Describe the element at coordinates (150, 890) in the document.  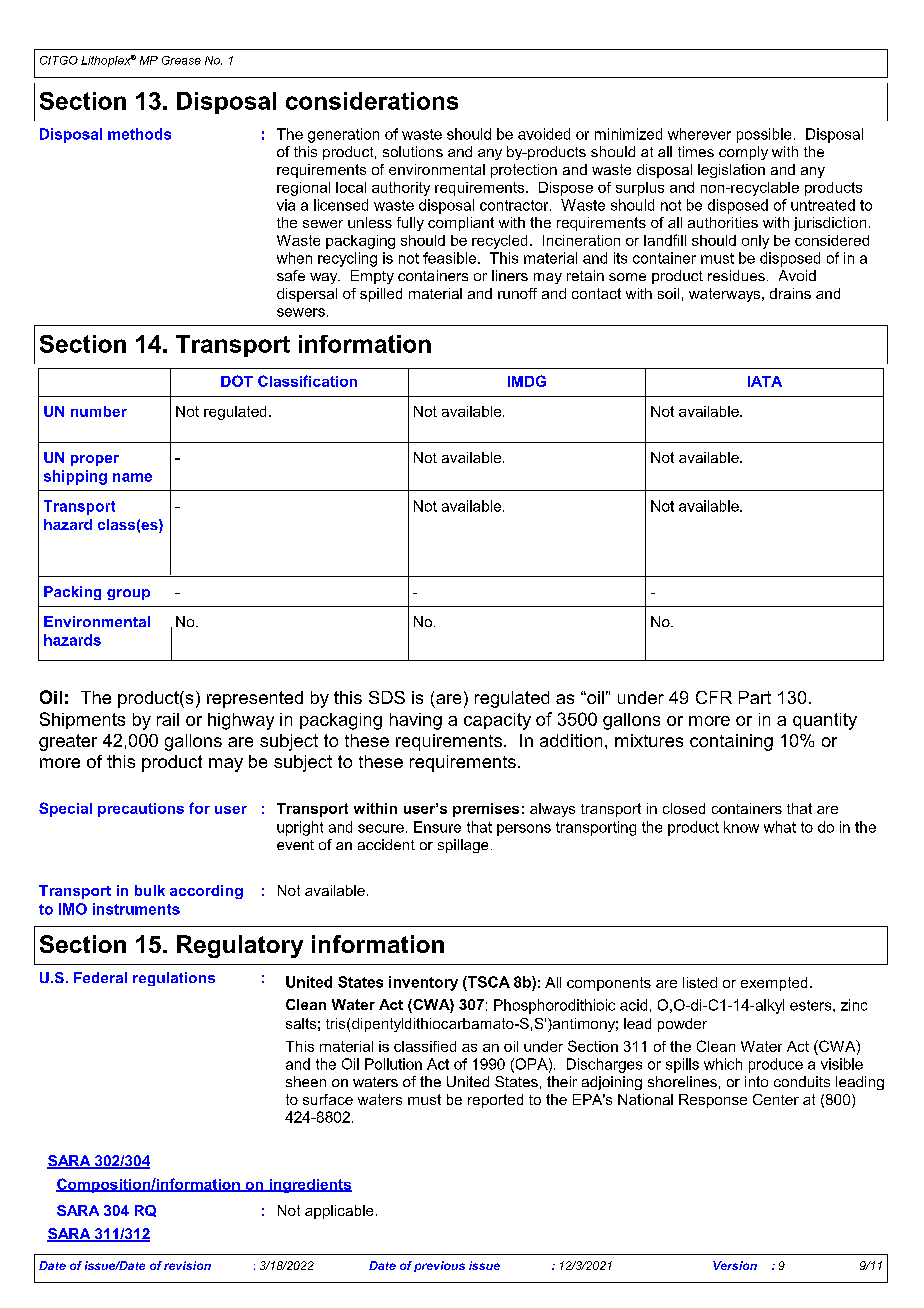
I see `bulk` at that location.
